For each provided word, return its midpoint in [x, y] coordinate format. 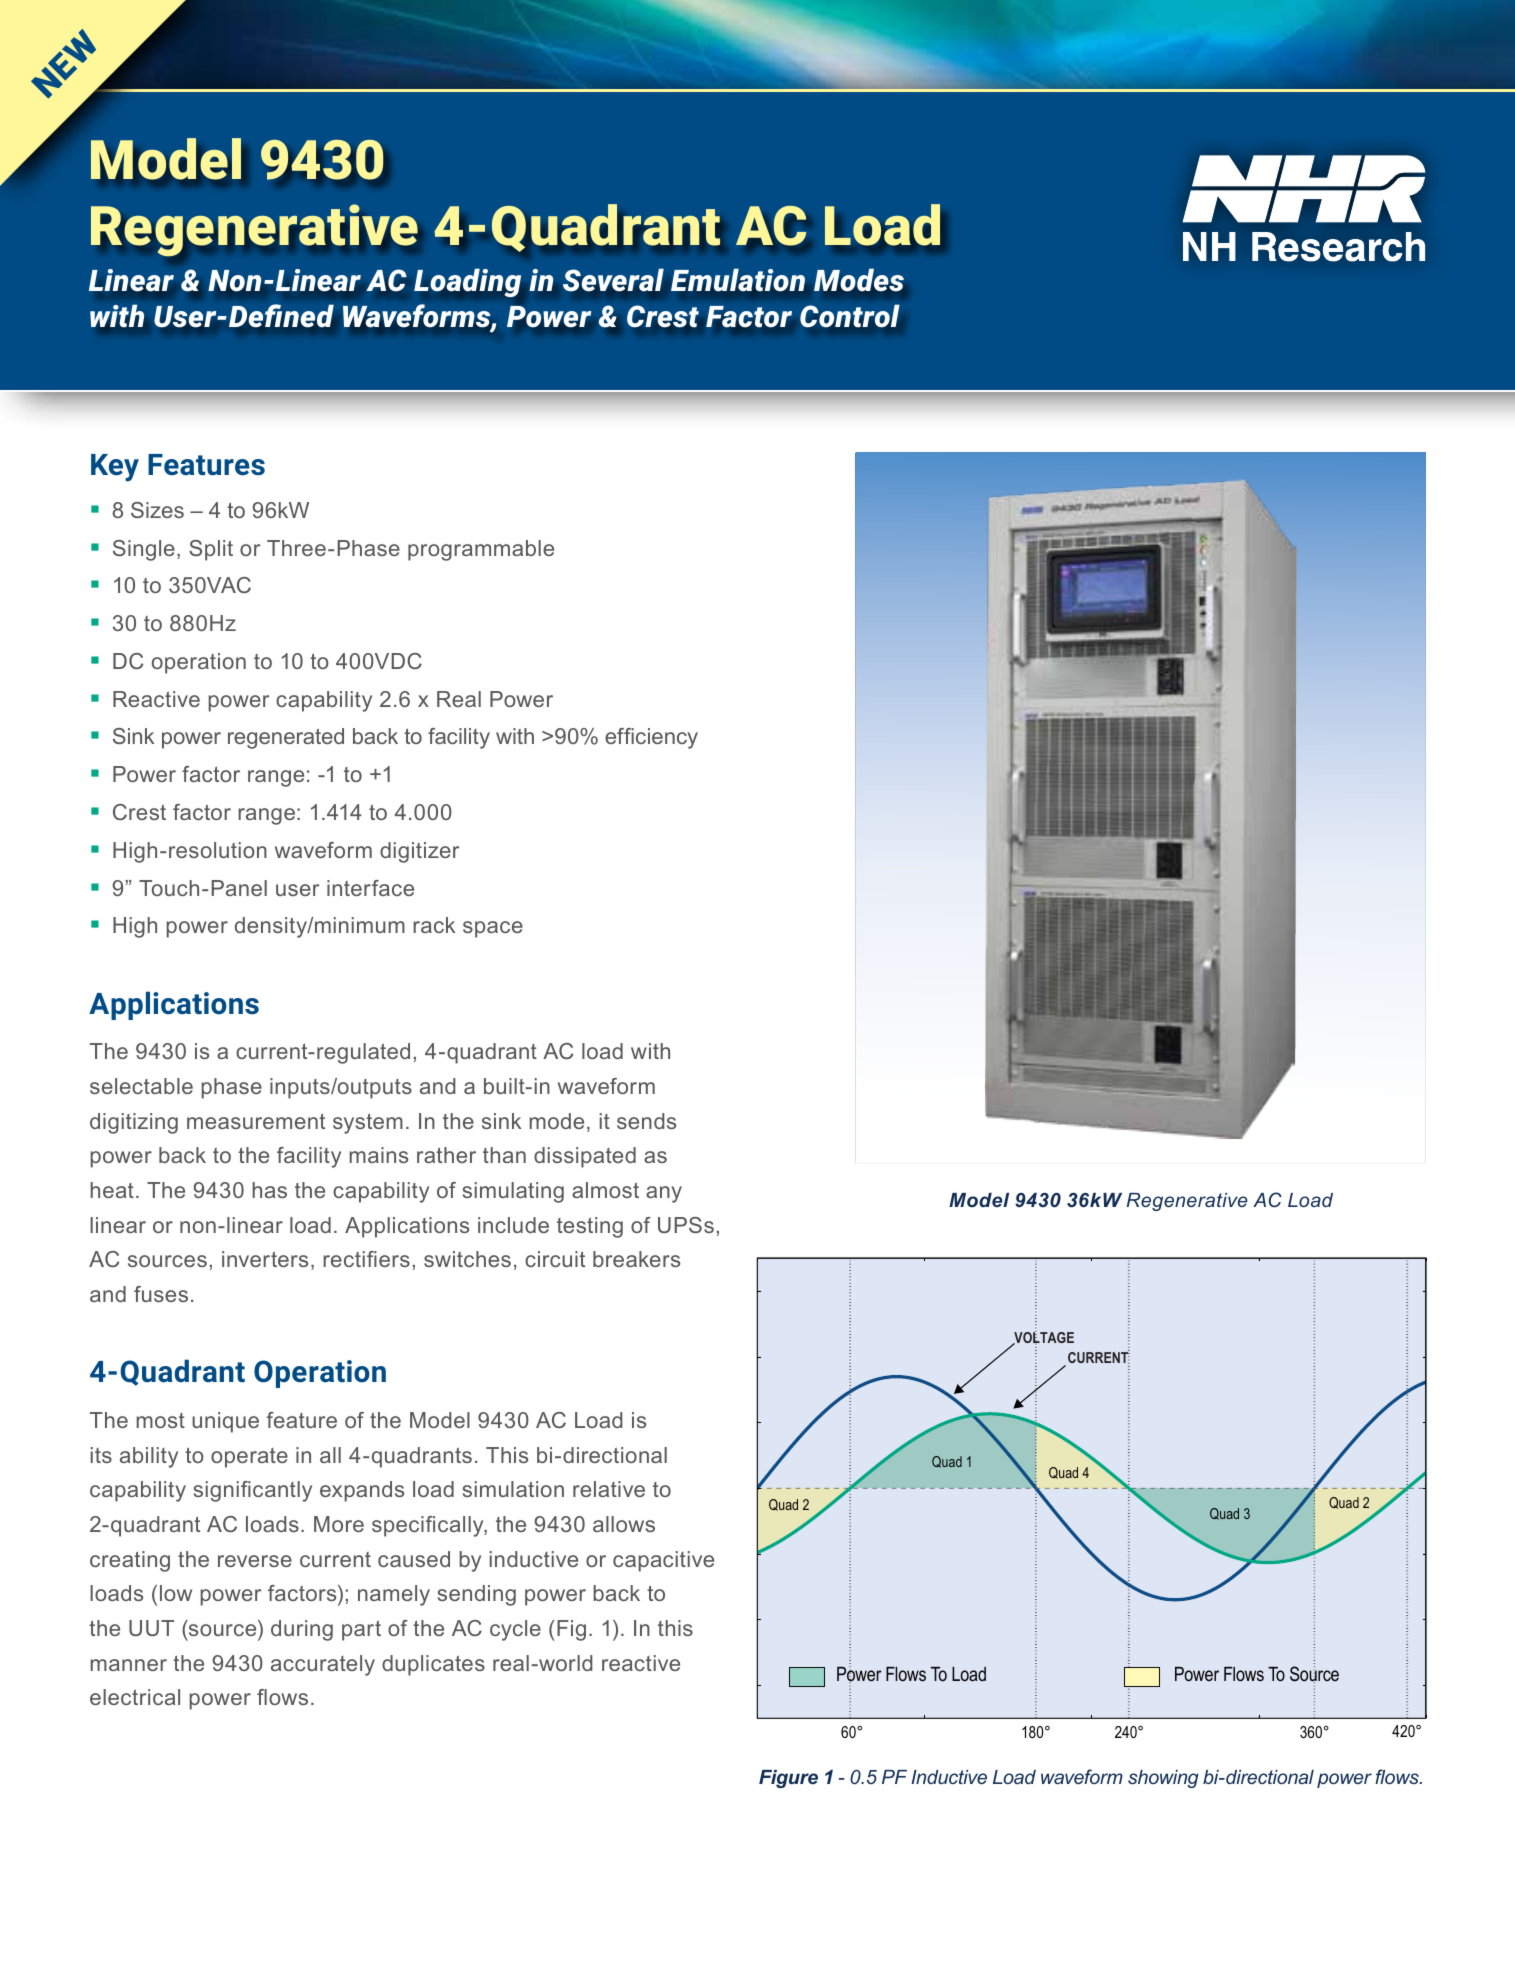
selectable [141, 1086]
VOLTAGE [1043, 1338]
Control [850, 315]
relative [609, 1489]
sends [646, 1121]
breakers [636, 1259]
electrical [135, 1697]
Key [115, 468]
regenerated [286, 738]
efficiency [651, 738]
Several [613, 279]
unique [225, 1422]
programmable [481, 550]
